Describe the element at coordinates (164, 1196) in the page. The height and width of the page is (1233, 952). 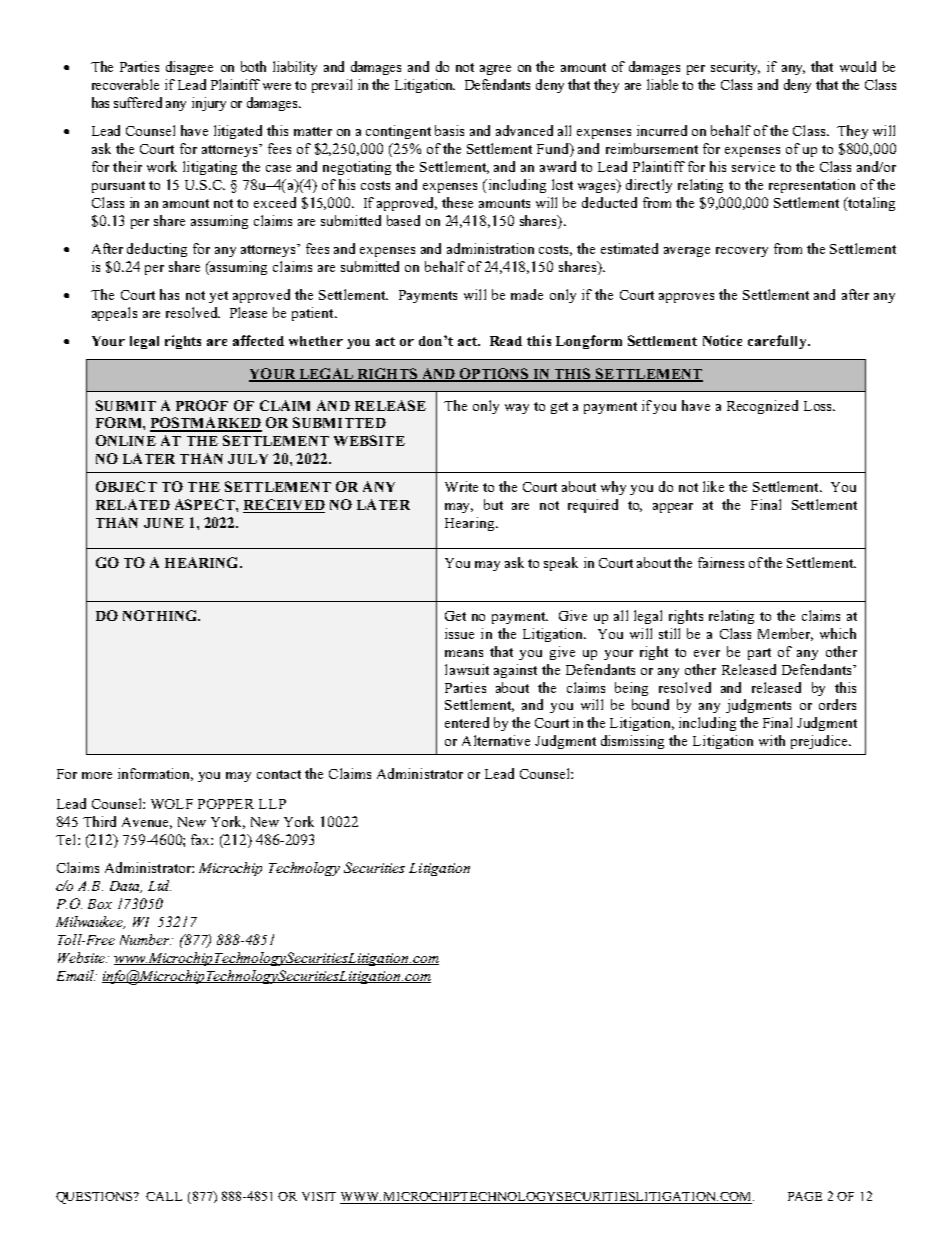
I see `CALL` at that location.
